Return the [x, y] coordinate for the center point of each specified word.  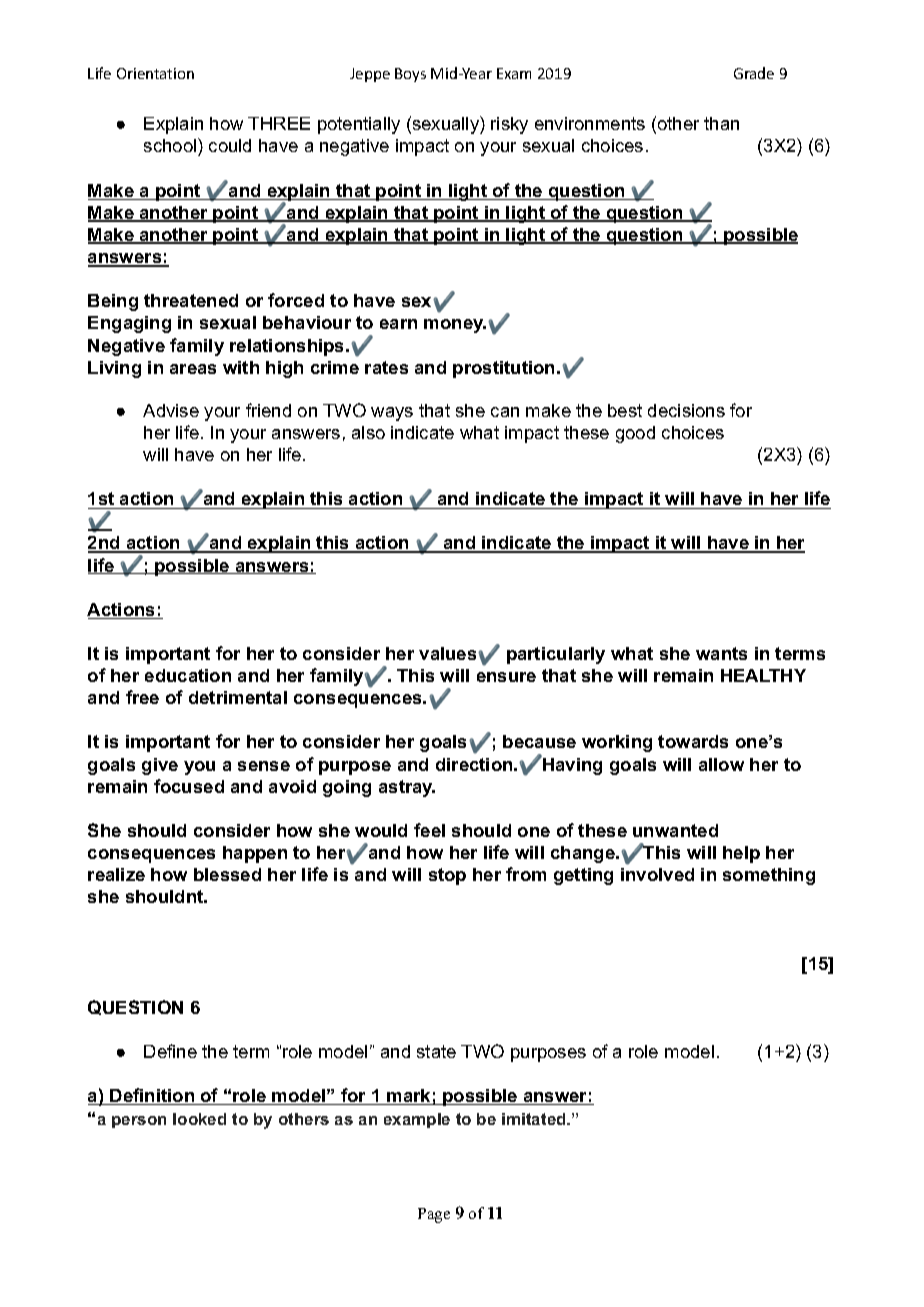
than [721, 123]
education [188, 675]
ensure [506, 677]
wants [721, 653]
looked [199, 1119]
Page [434, 1215]
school [171, 147]
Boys [410, 75]
